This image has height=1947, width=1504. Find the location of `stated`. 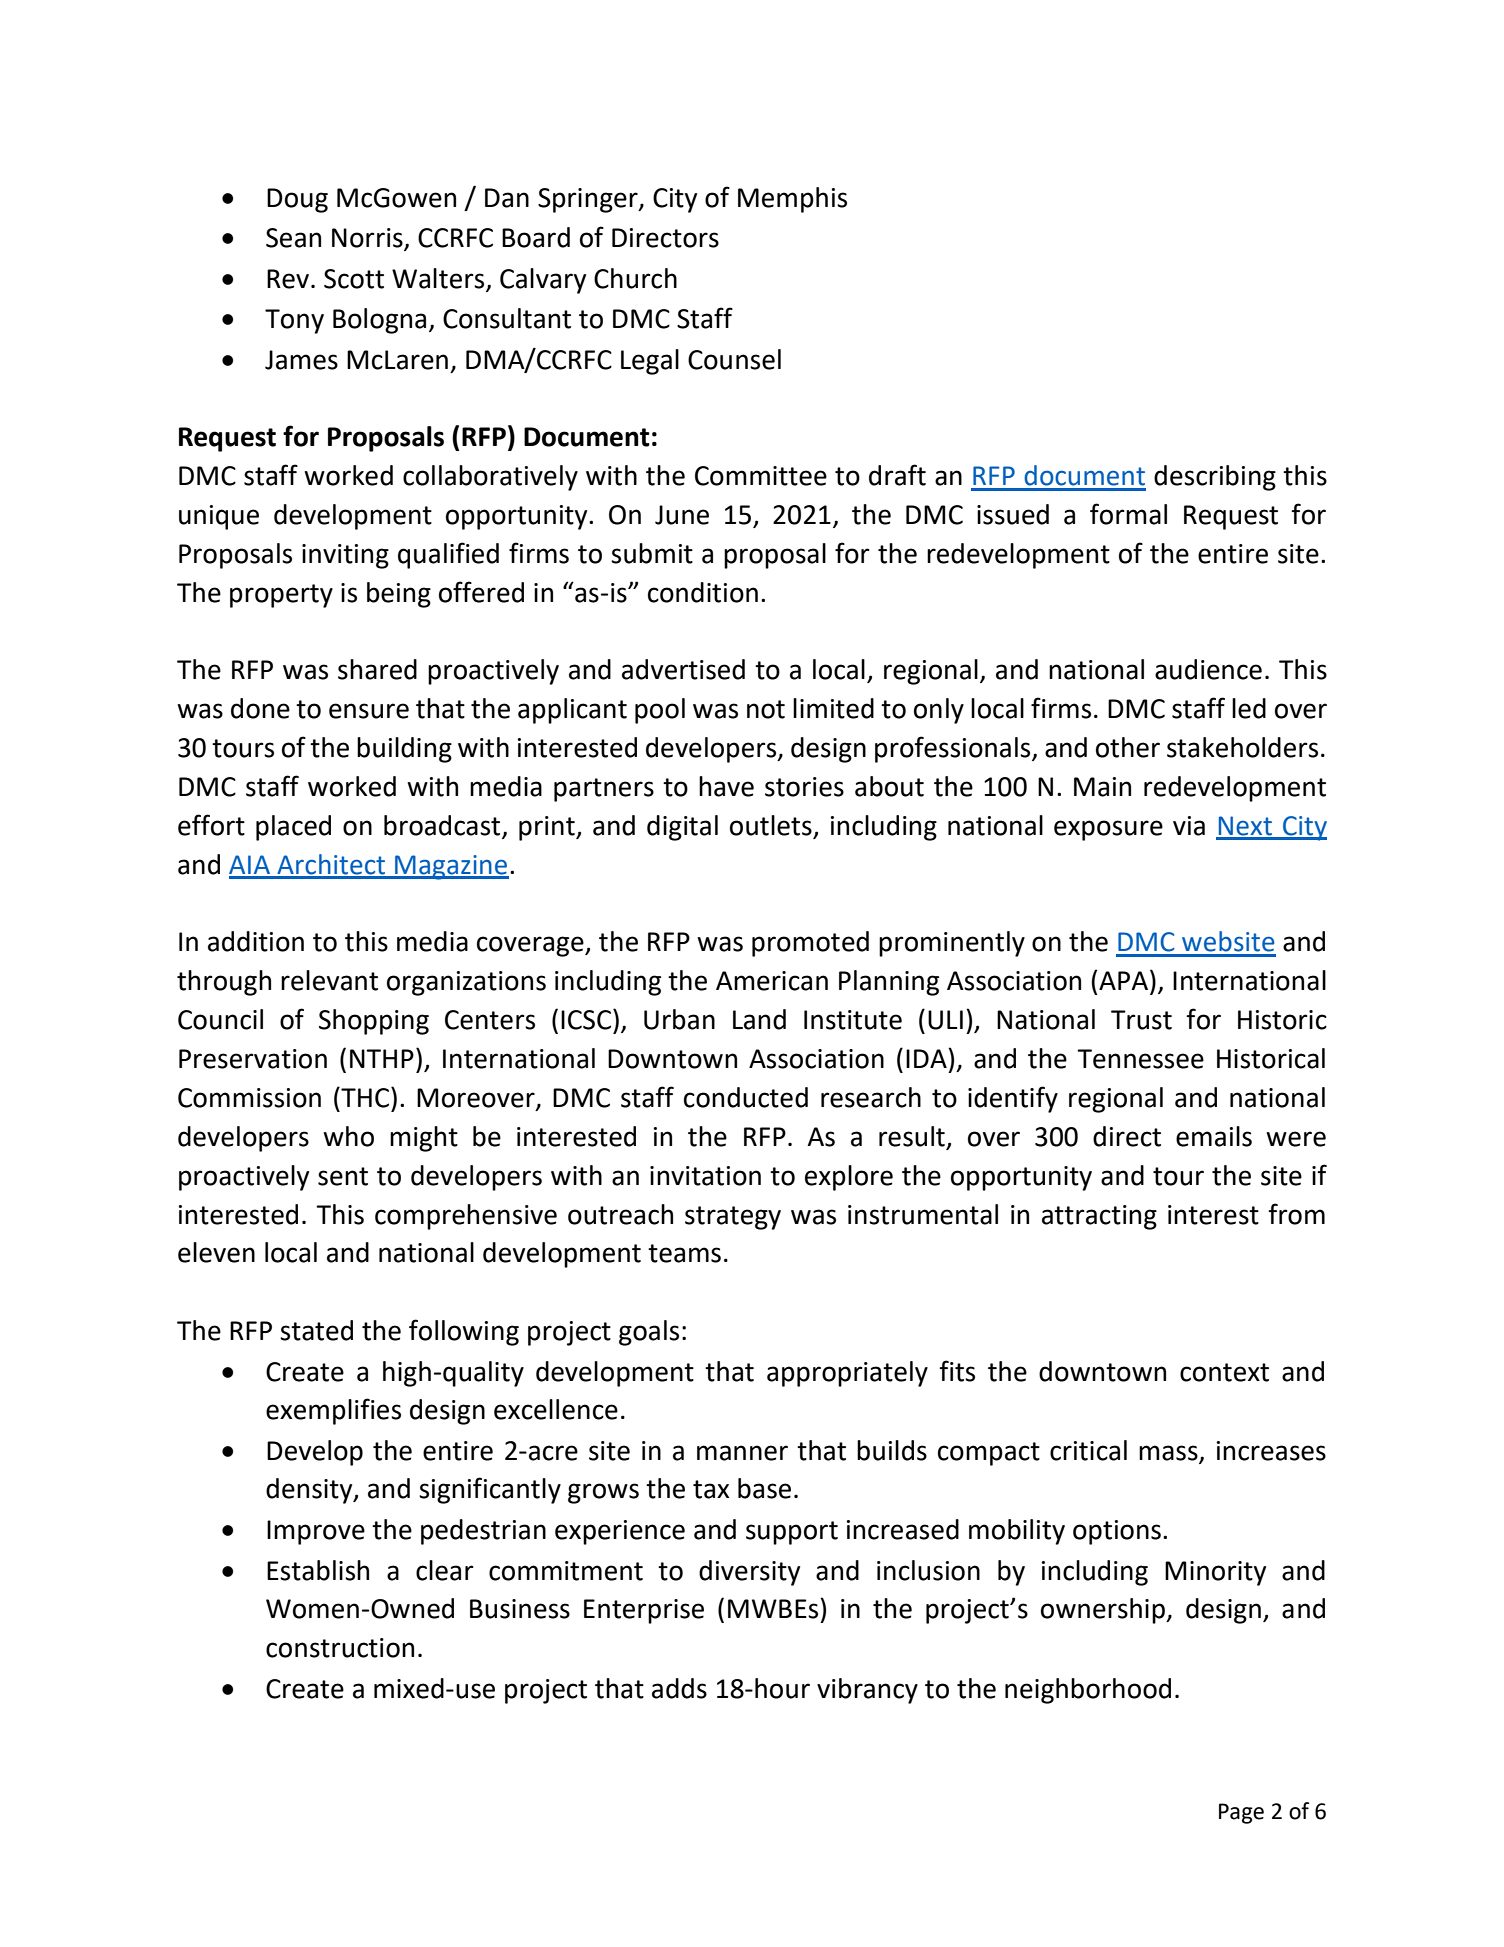

stated is located at coordinates (316, 1330).
